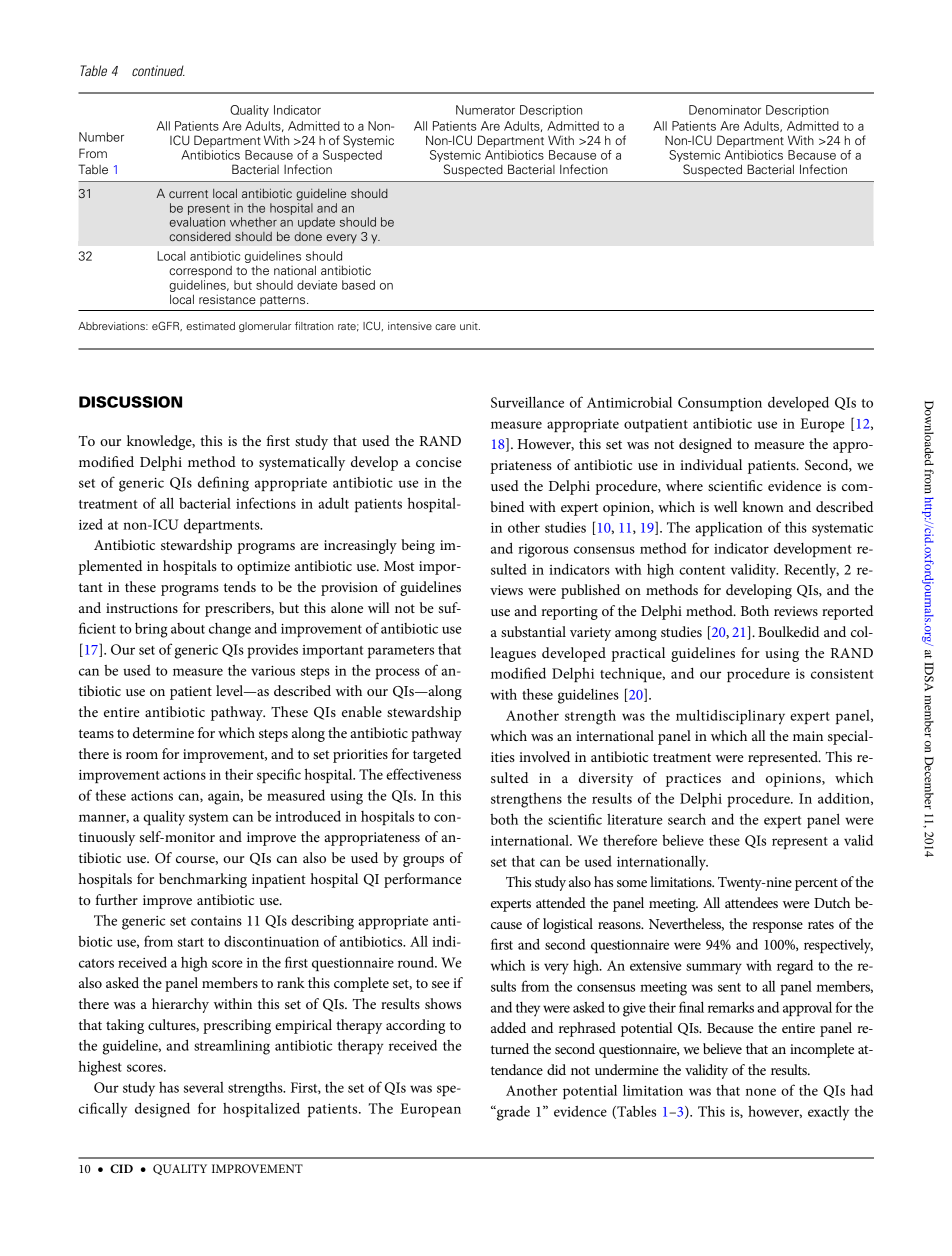 The height and width of the page is (1256, 952). What do you see at coordinates (227, 299) in the page?
I see `resistance` at bounding box center [227, 299].
